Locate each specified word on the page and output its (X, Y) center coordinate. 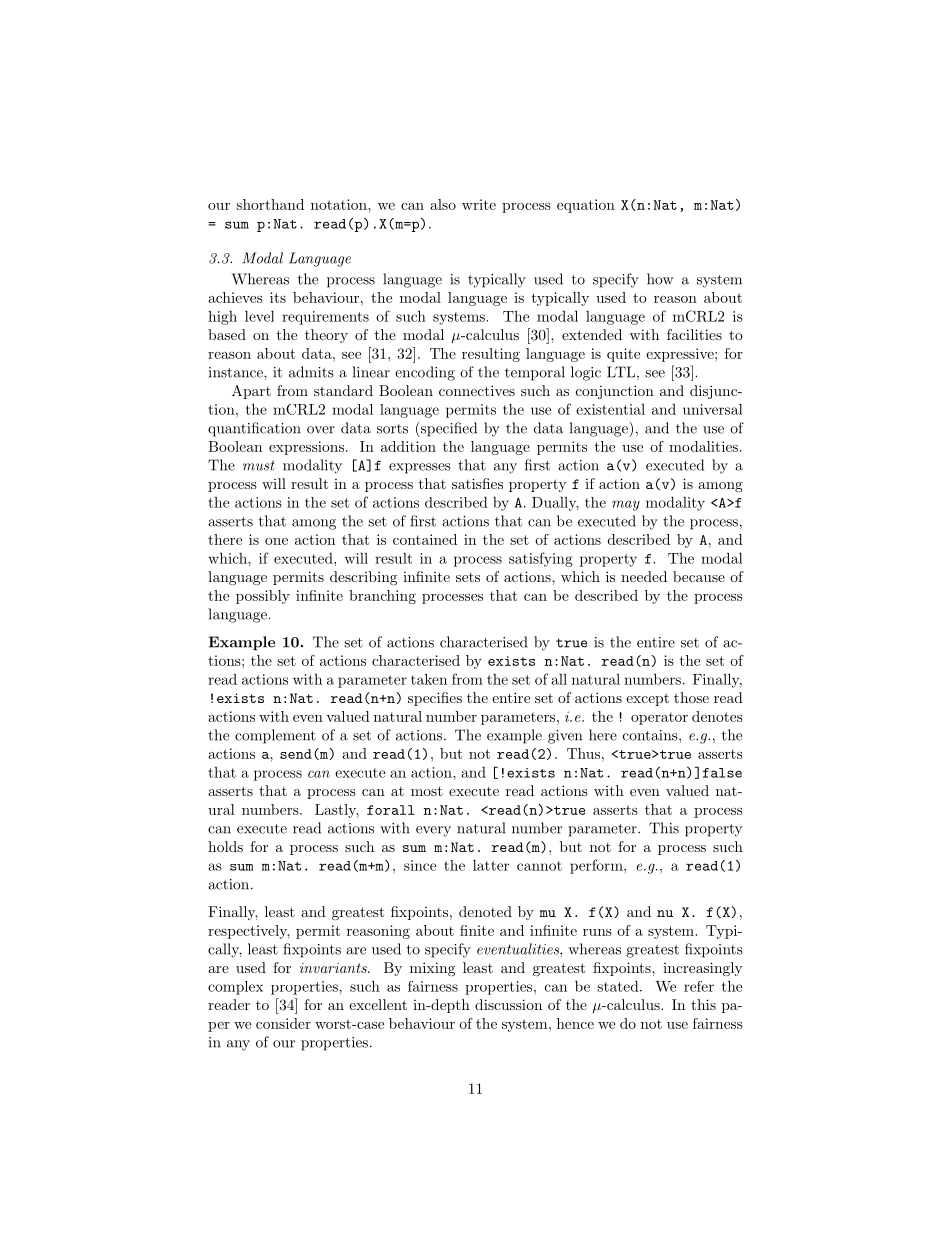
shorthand (270, 204)
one (276, 541)
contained (425, 539)
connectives (477, 390)
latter (491, 865)
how (660, 279)
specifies (435, 699)
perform (597, 866)
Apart (251, 392)
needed (644, 576)
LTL (621, 372)
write (479, 204)
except (647, 699)
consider (283, 1023)
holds (225, 846)
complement (275, 736)
